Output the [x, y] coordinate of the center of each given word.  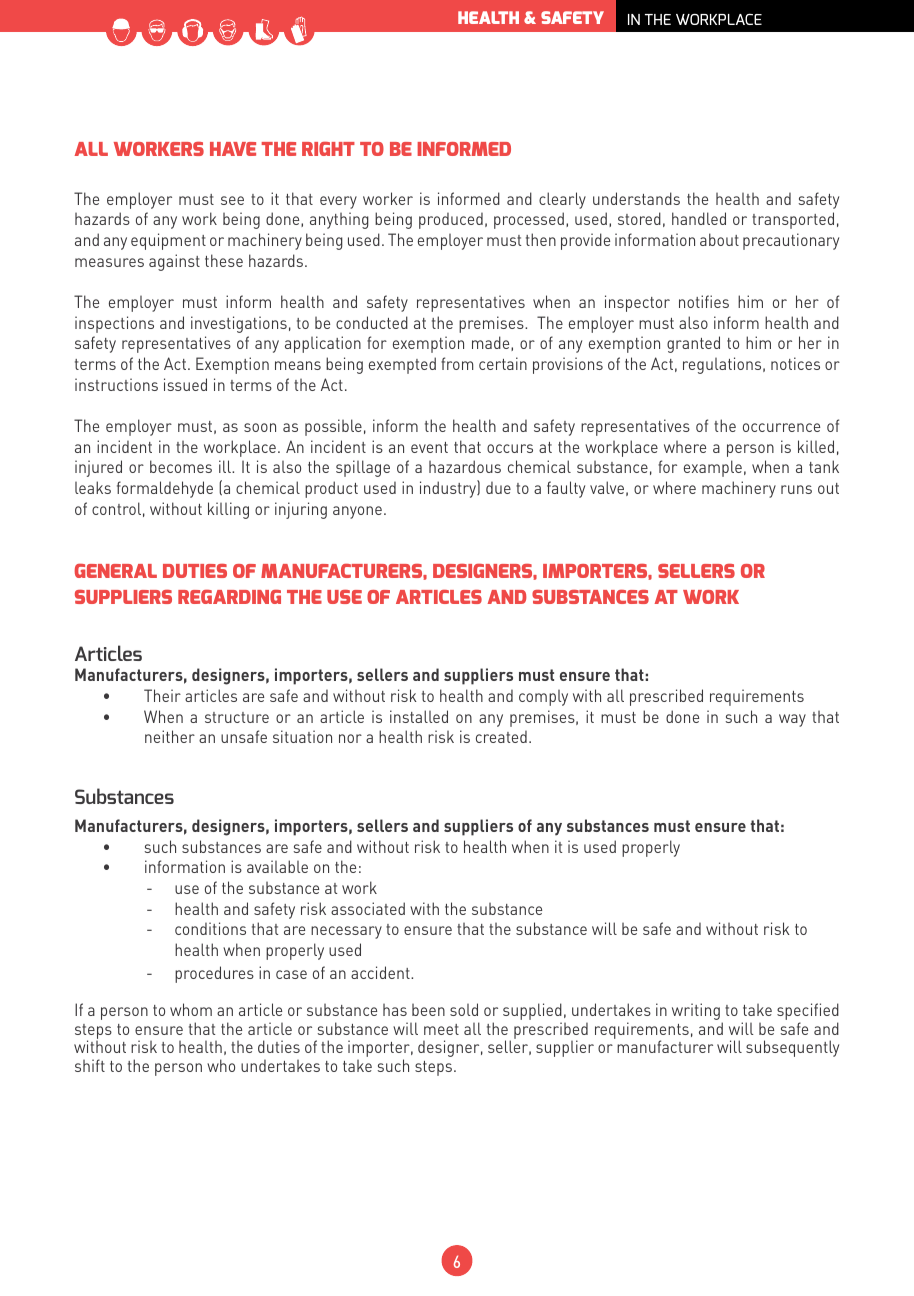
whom [191, 1009]
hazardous [465, 466]
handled [699, 218]
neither [170, 736]
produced [451, 220]
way [792, 720]
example [713, 468]
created [501, 736]
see [232, 200]
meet [441, 1029]
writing [696, 1011]
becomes [181, 466]
